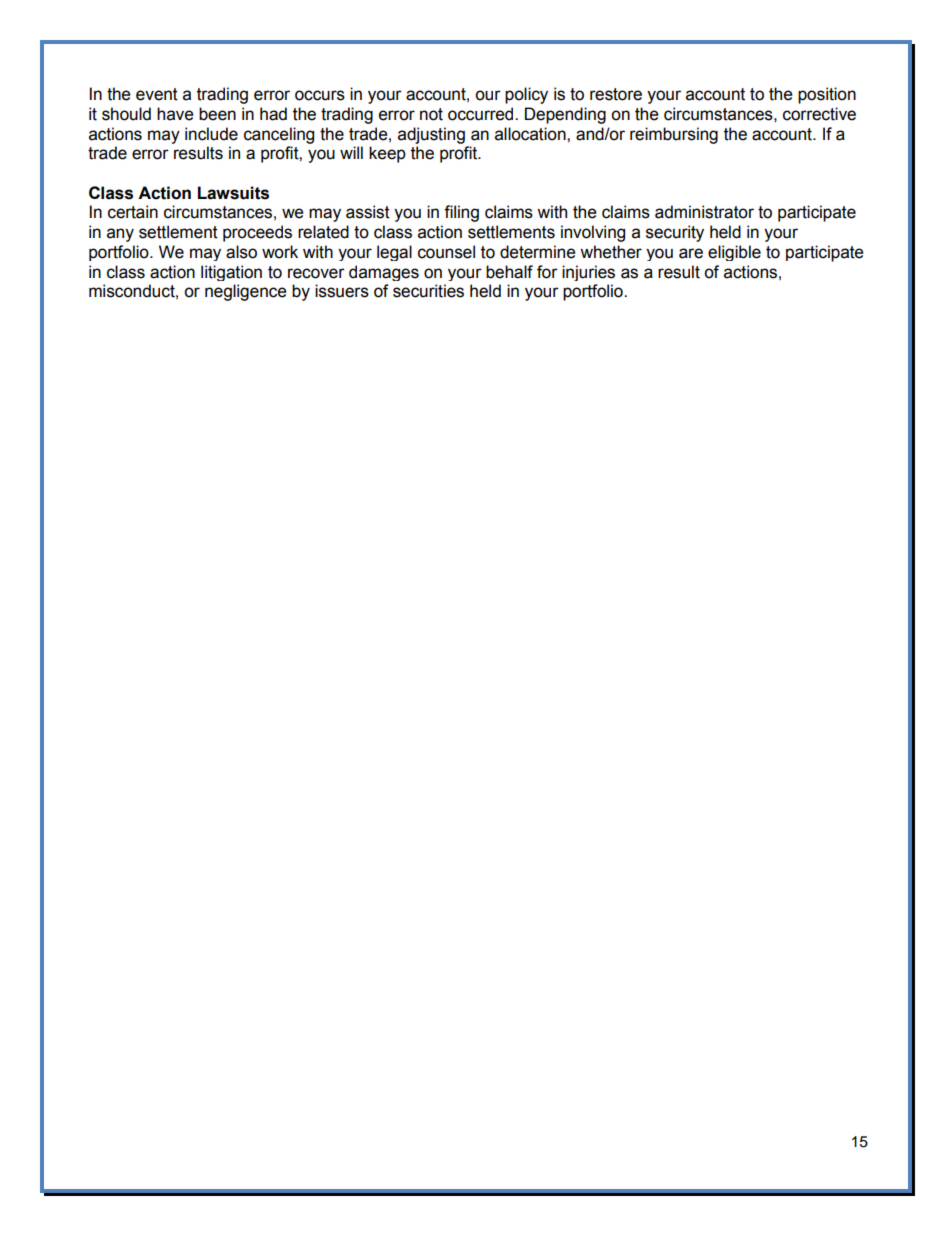 The height and width of the document is (1233, 952). Describe the element at coordinates (246, 292) in the document. I see `negligence` at that location.
